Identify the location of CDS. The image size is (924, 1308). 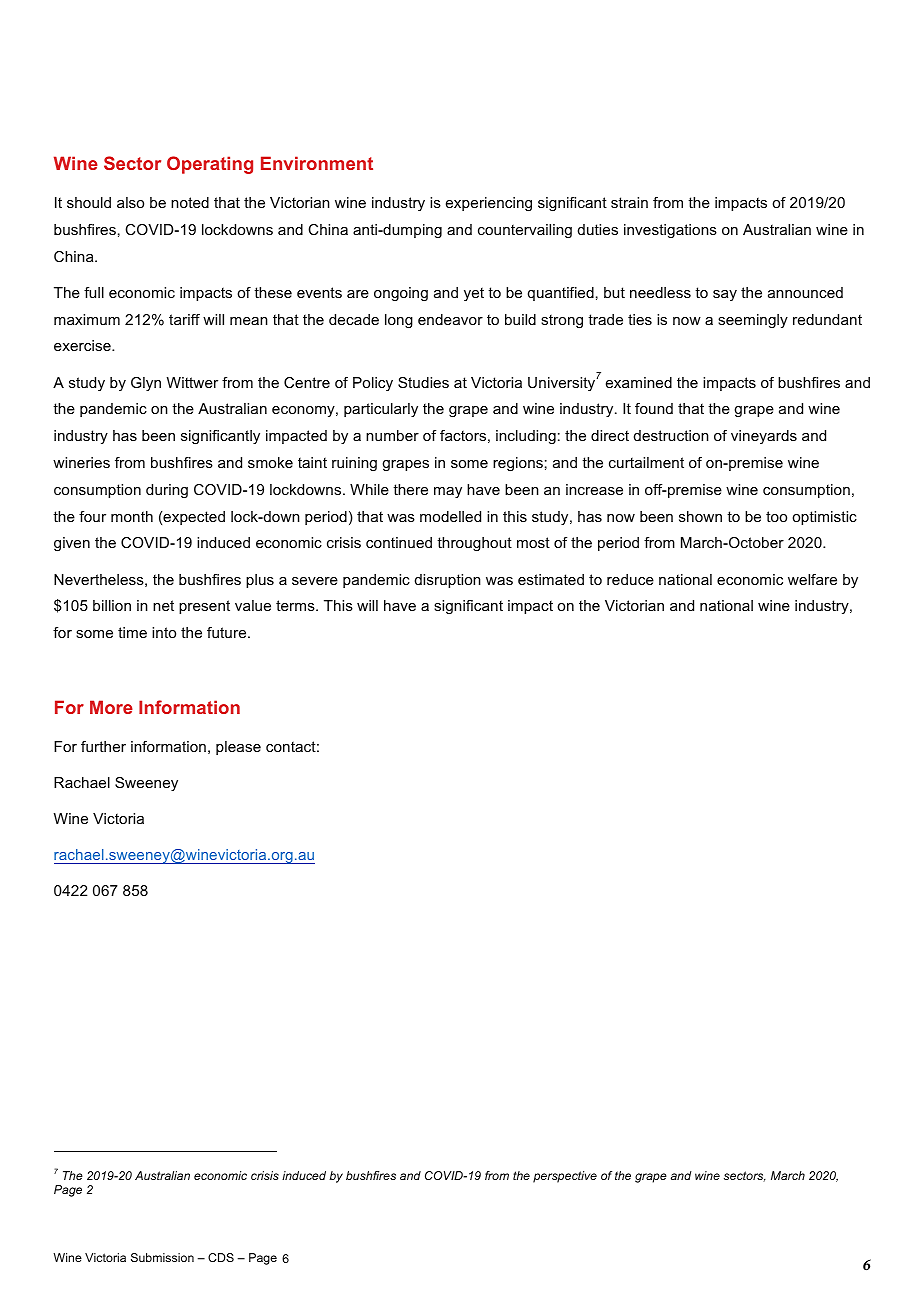
(221, 1257).
